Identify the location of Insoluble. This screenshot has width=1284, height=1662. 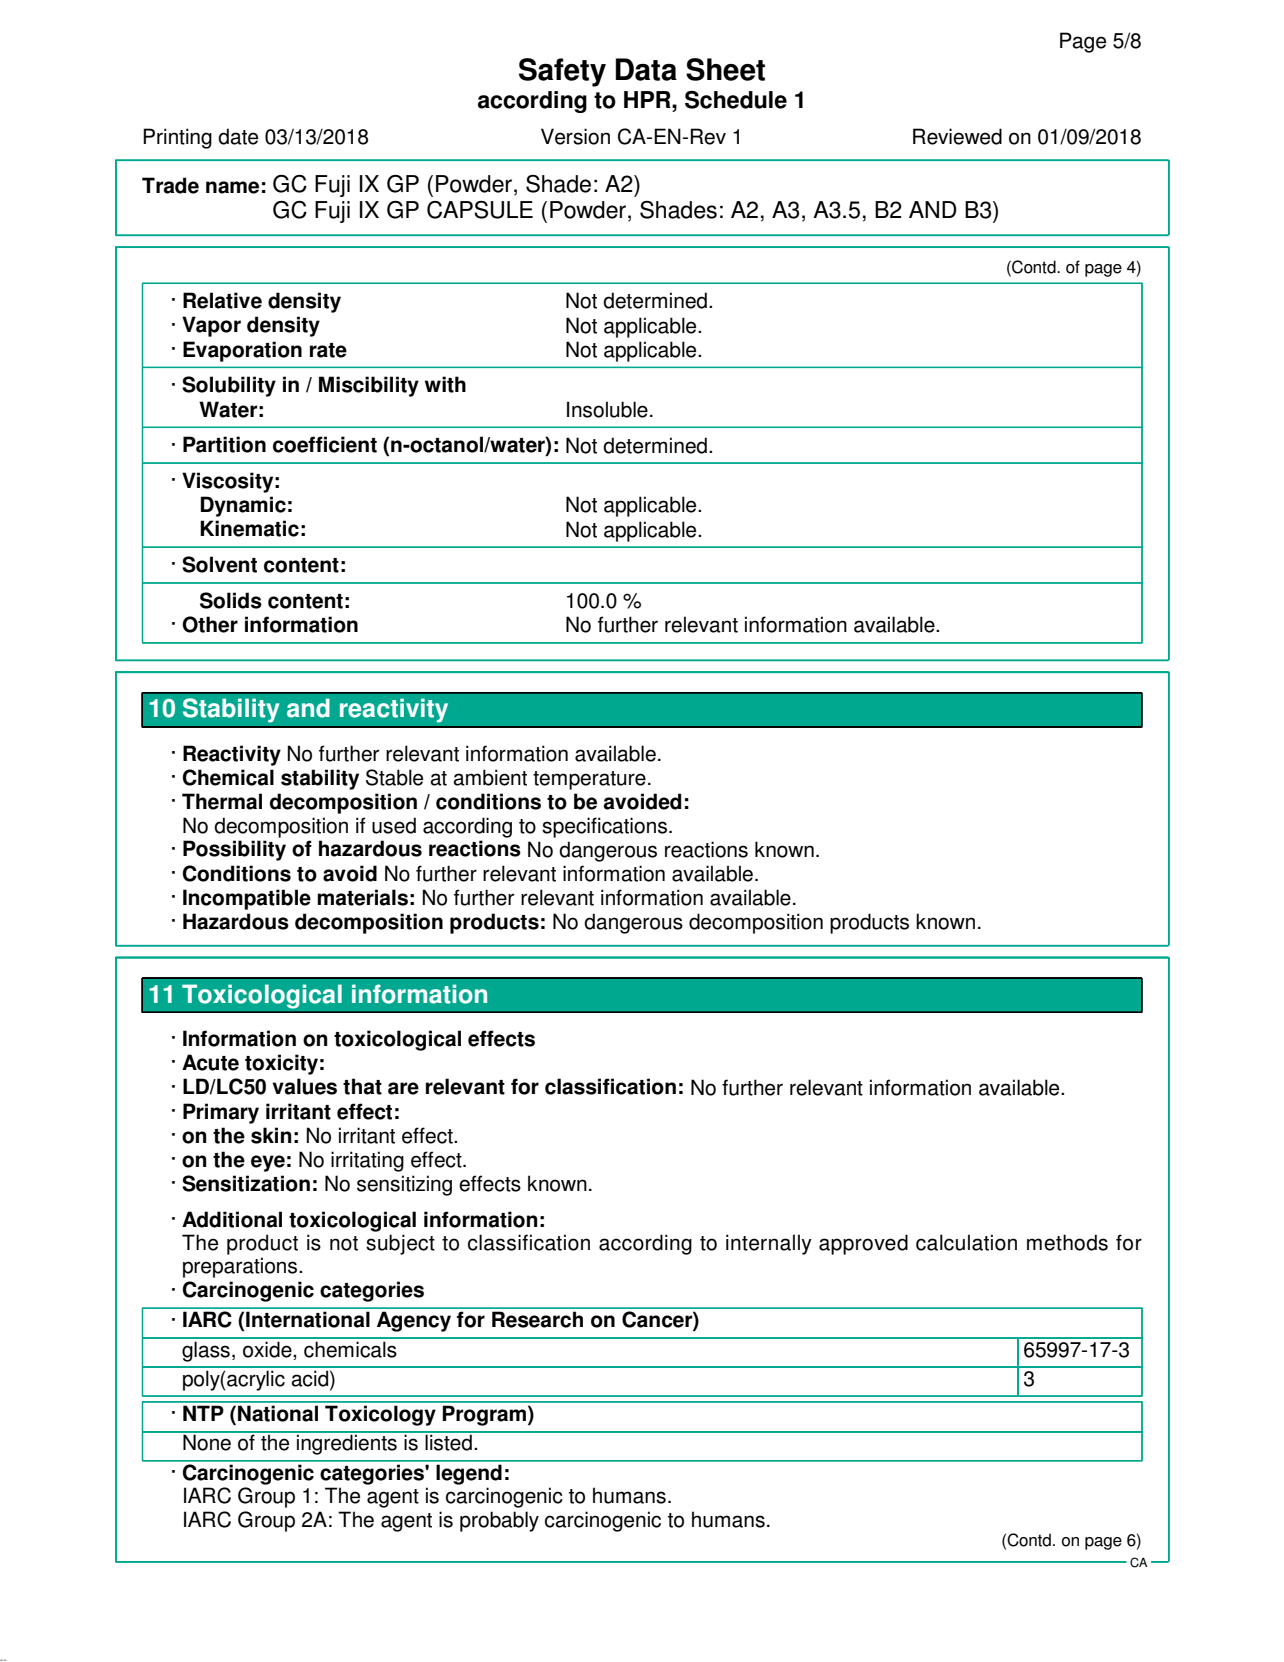
(607, 409).
